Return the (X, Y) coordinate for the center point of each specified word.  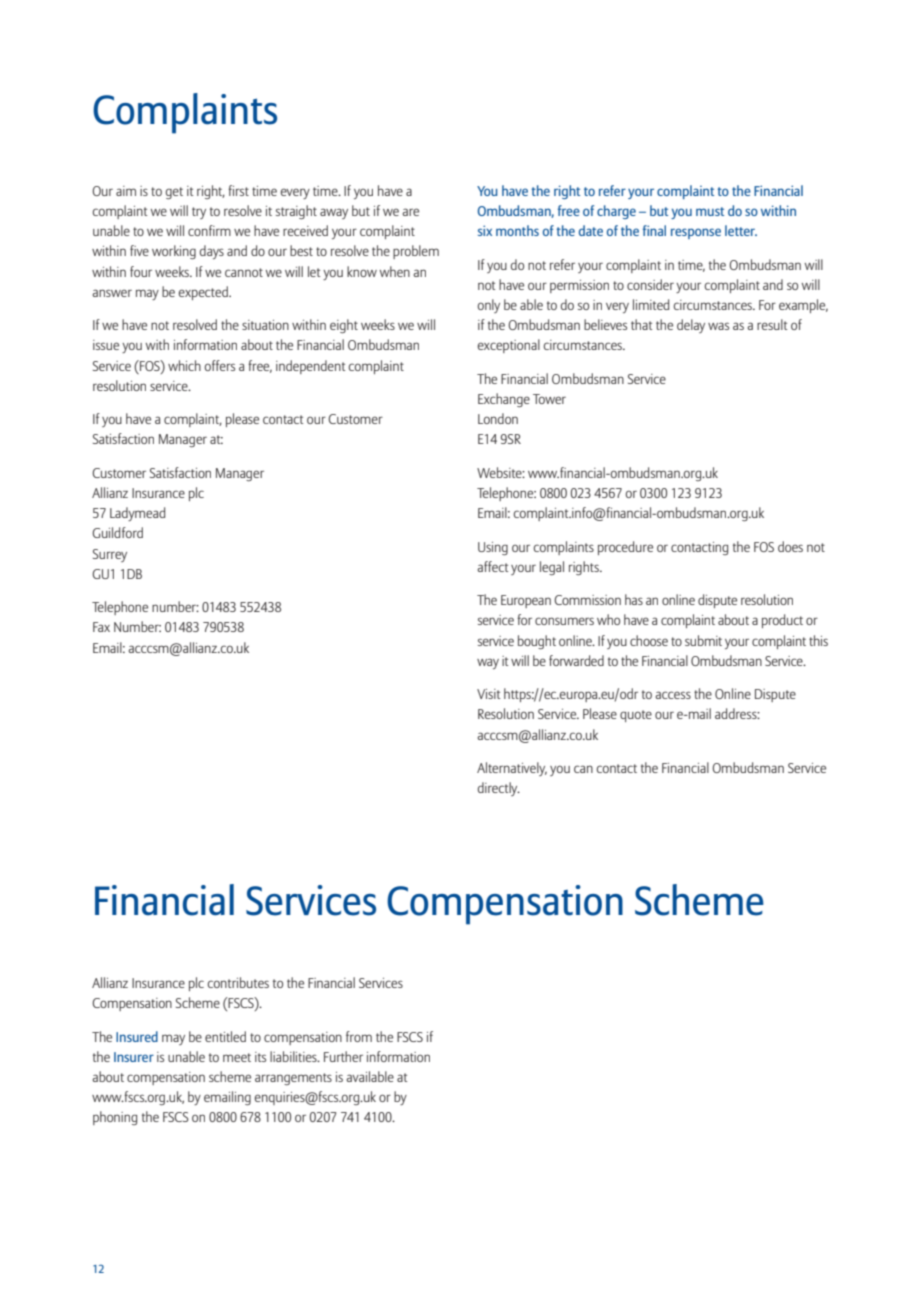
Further (343, 1056)
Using (493, 548)
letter (741, 230)
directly (499, 789)
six (485, 230)
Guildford (117, 532)
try (199, 213)
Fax (101, 627)
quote (636, 716)
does (790, 546)
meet (237, 1057)
